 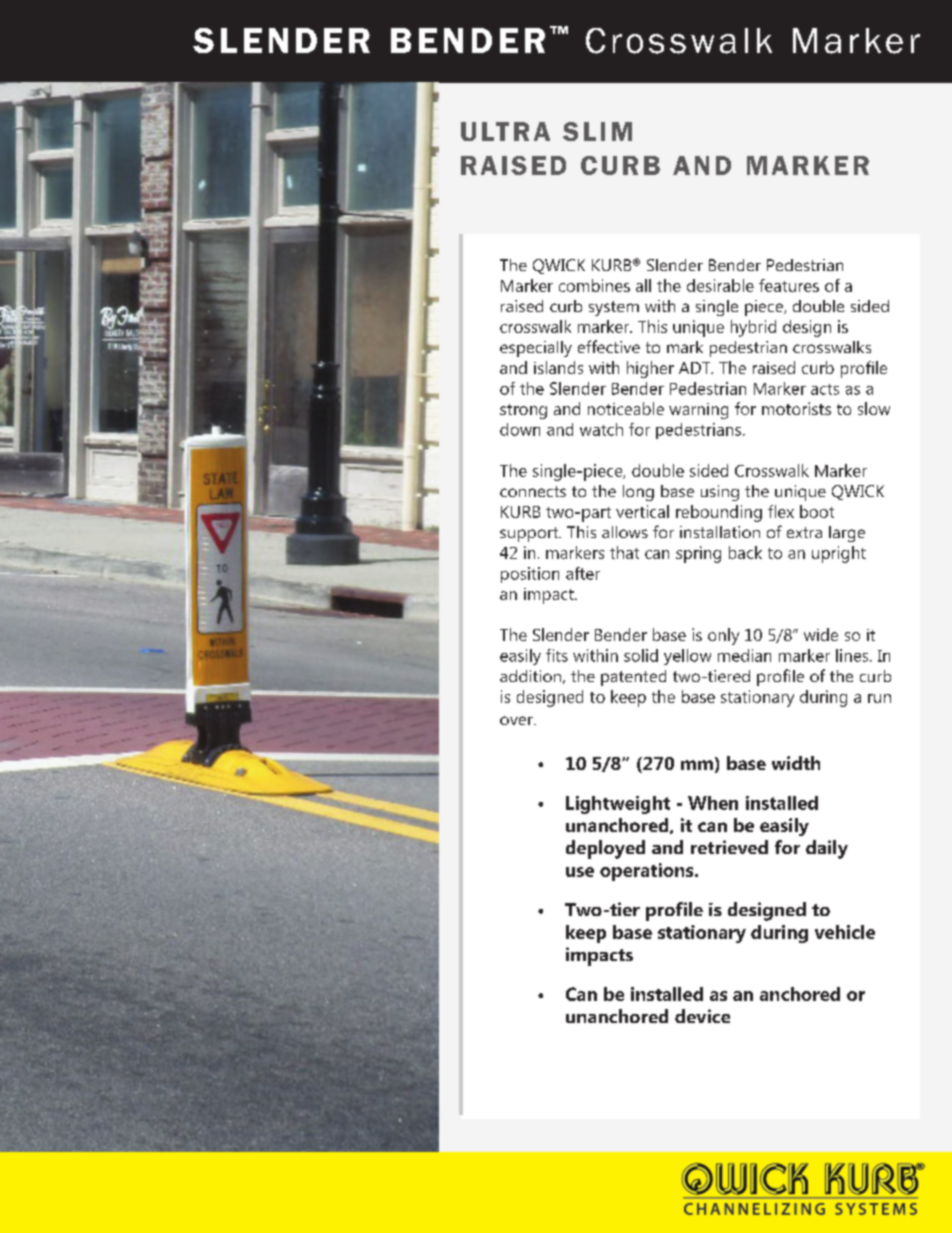 What do you see at coordinates (827, 849) in the screenshot?
I see `daily` at bounding box center [827, 849].
